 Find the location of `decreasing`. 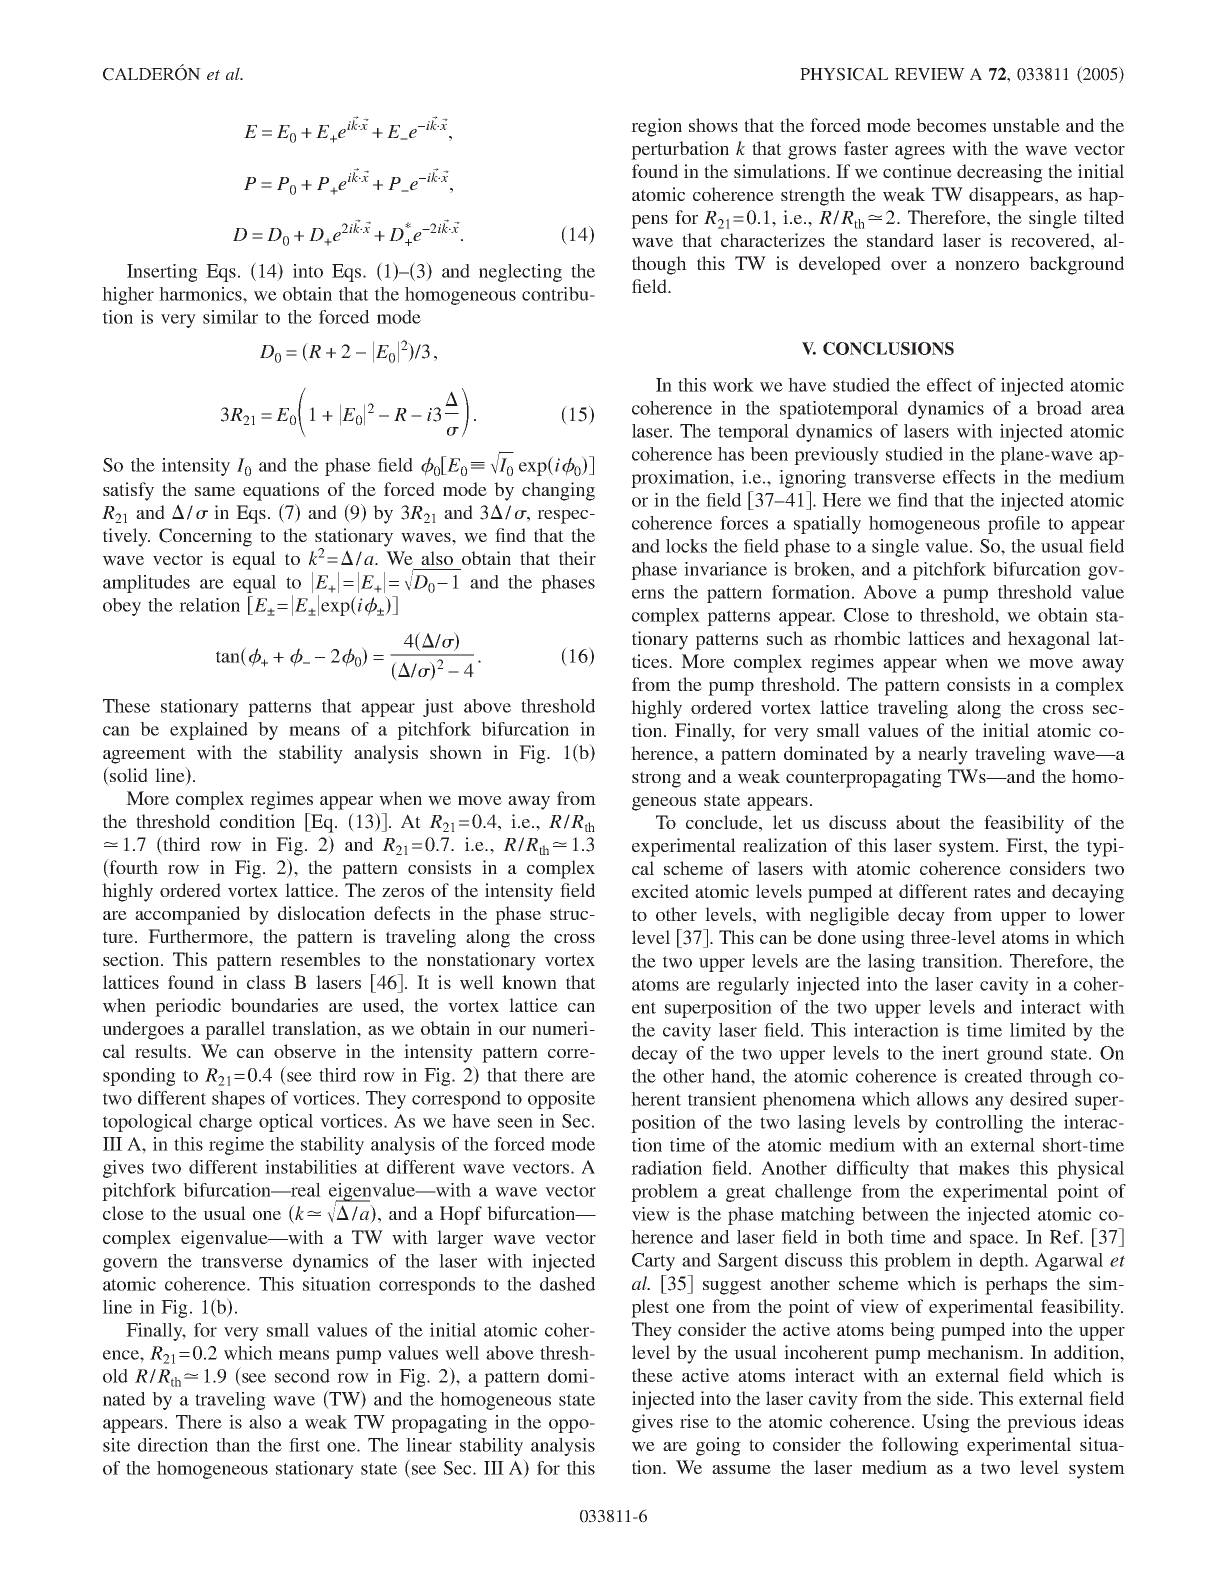

decreasing is located at coordinates (1000, 173).
